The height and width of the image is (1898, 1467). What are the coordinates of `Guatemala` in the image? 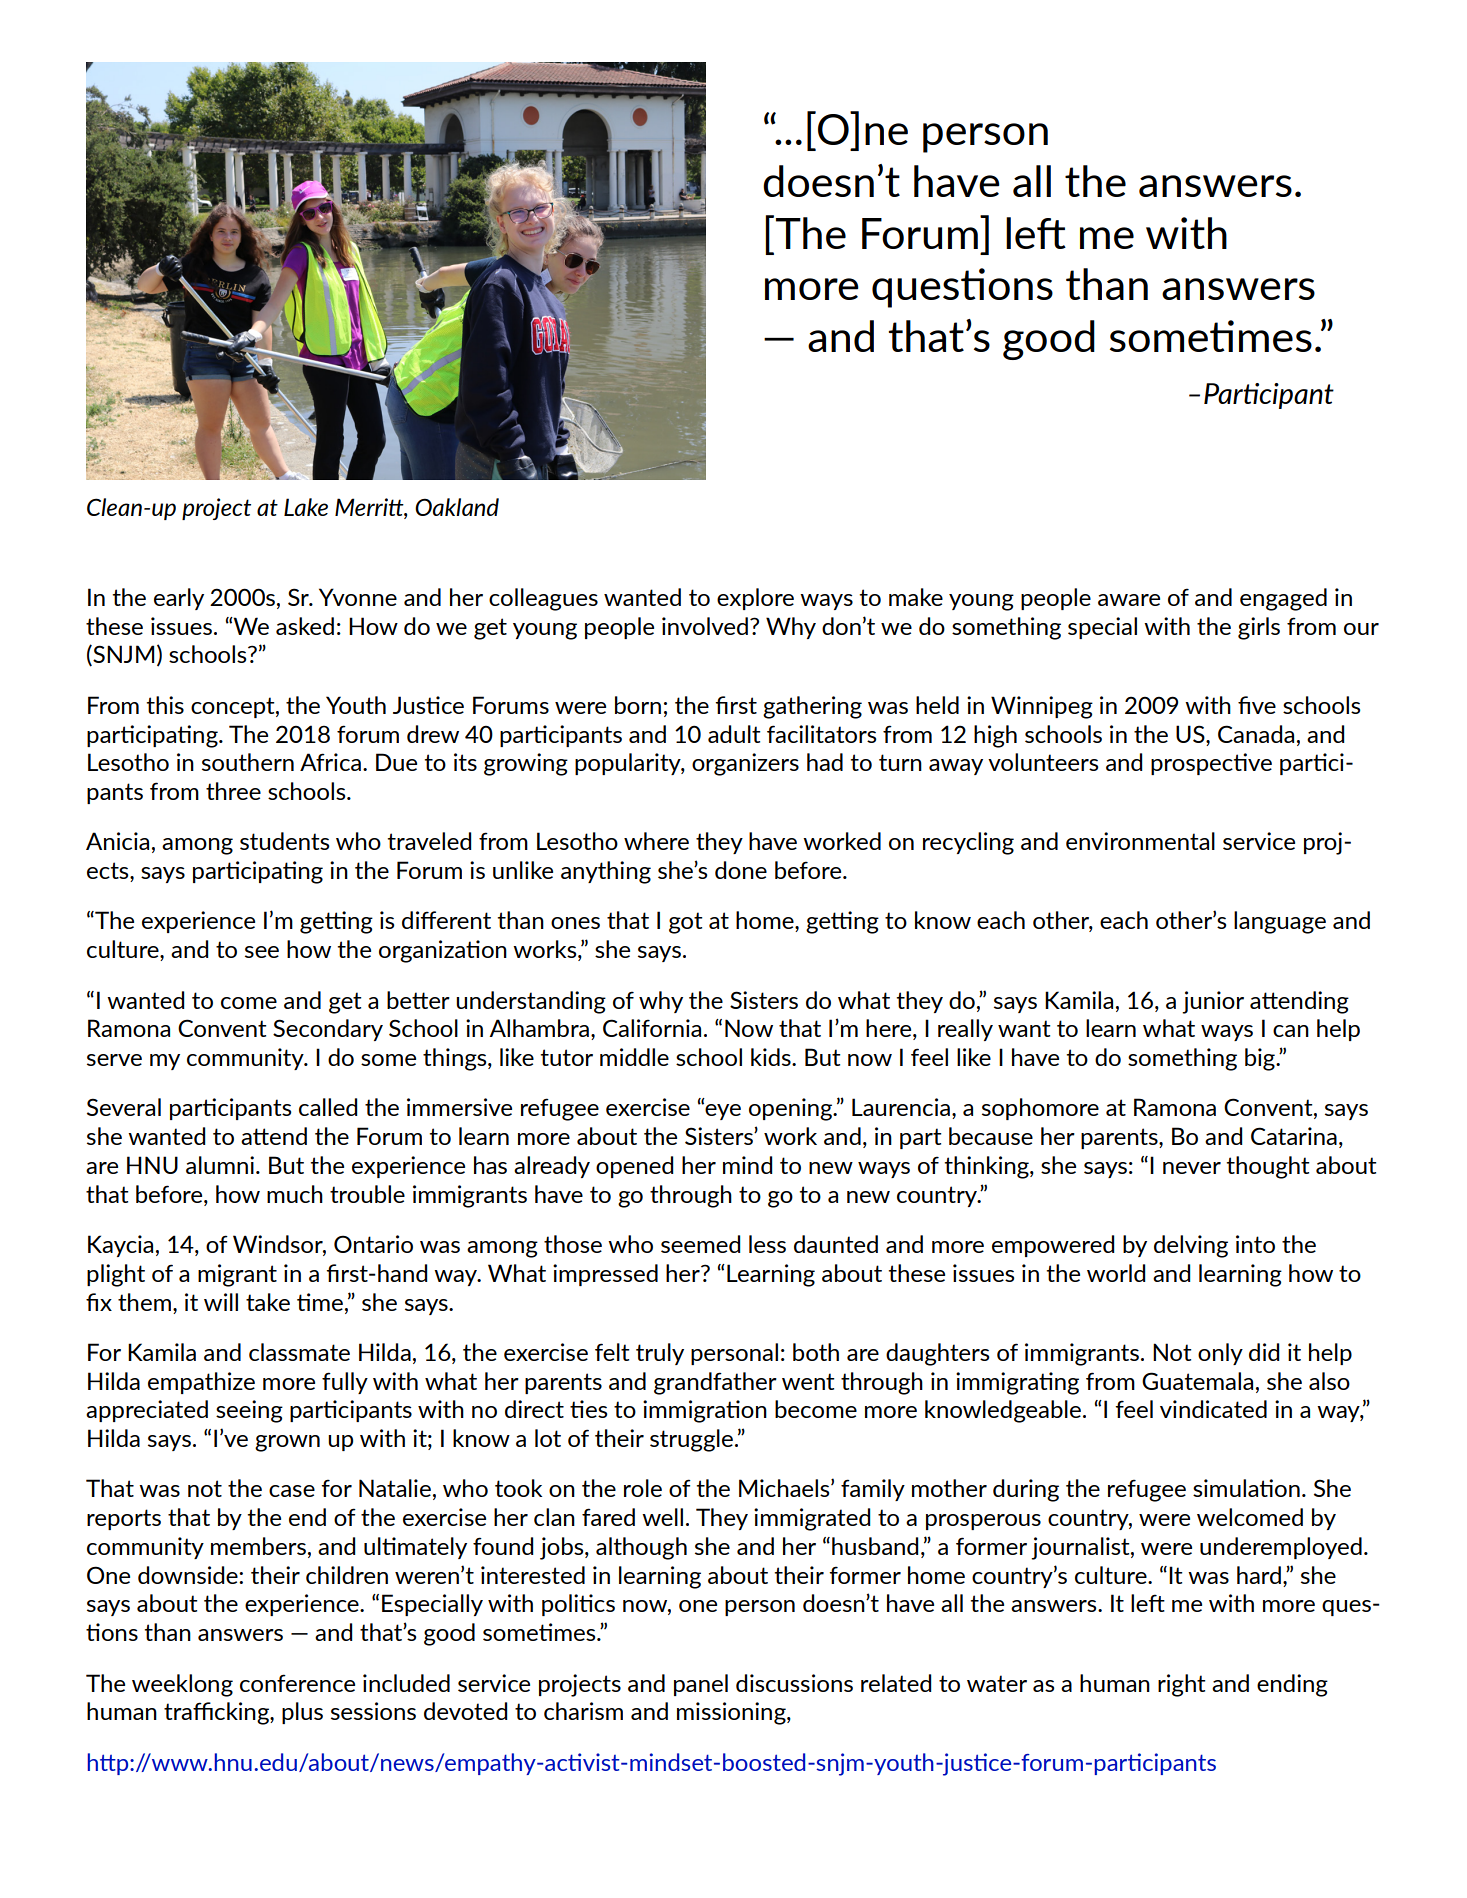 It's located at (1197, 1381).
